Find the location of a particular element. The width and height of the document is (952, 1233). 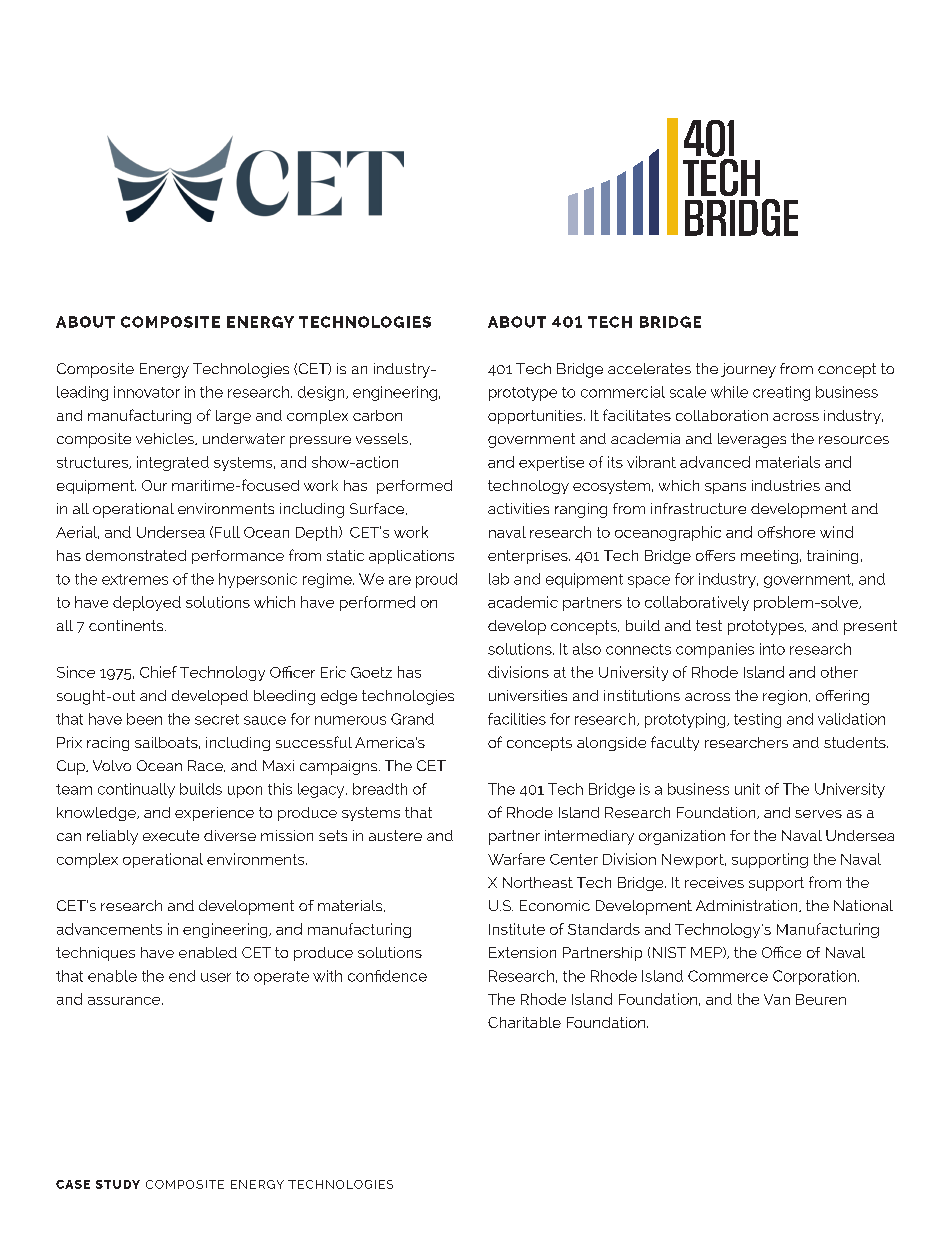

continually is located at coordinates (136, 790).
